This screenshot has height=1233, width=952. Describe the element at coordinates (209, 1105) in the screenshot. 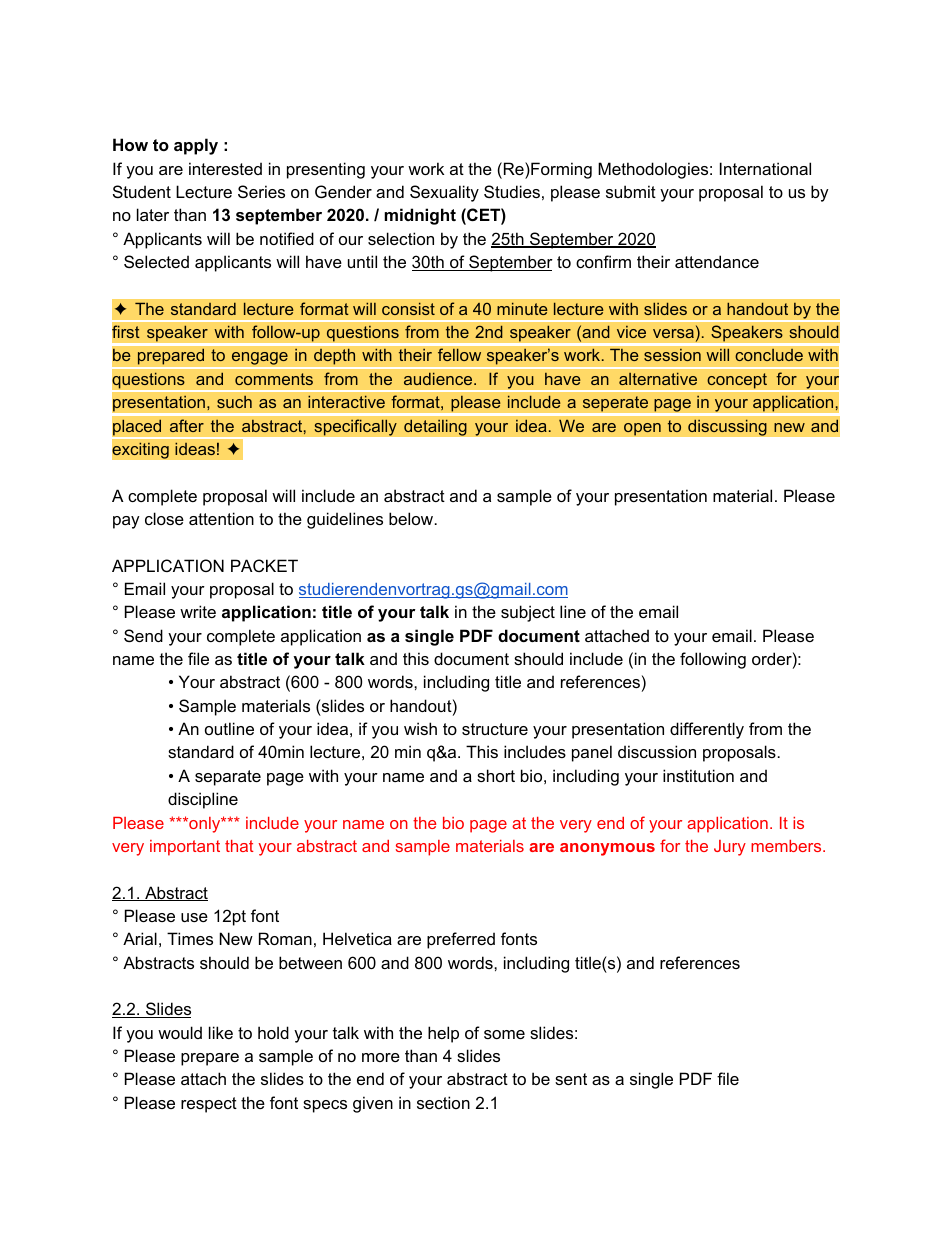

I see `respect` at that location.
